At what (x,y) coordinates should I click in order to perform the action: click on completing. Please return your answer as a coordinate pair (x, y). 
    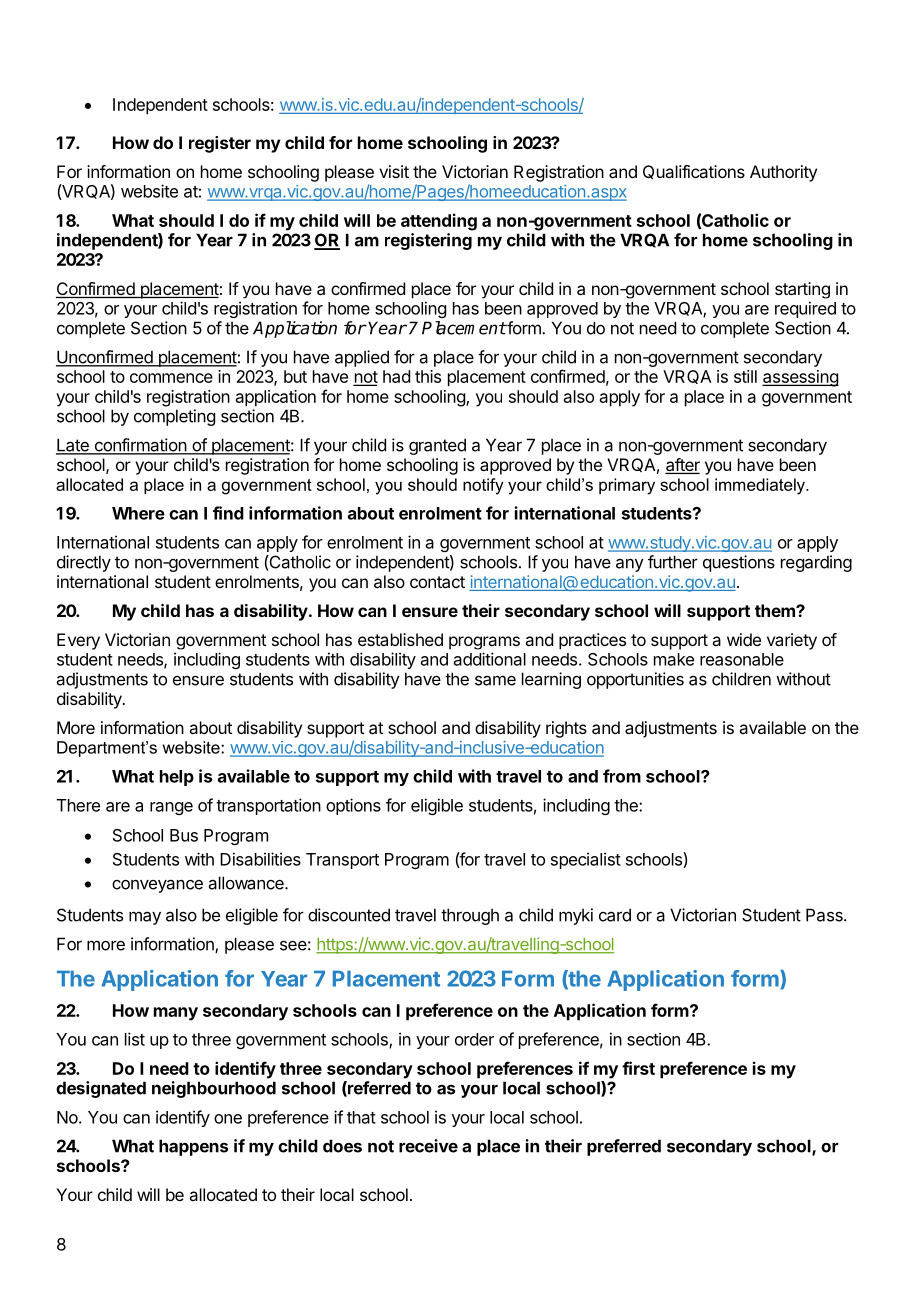
    Looking at the image, I should click on (174, 417).
